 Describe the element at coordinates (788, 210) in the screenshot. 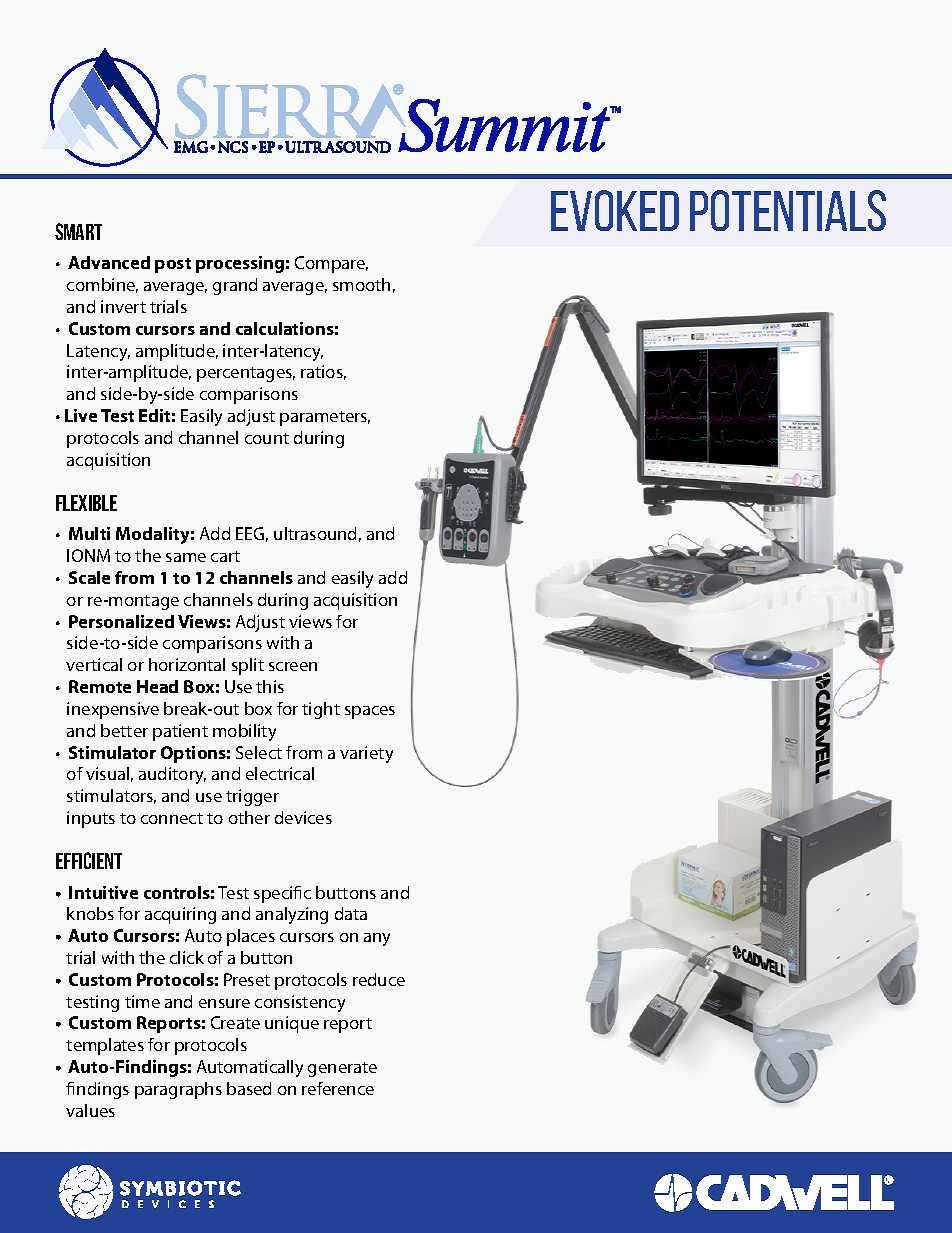

I see `POTENTIALS` at that location.
